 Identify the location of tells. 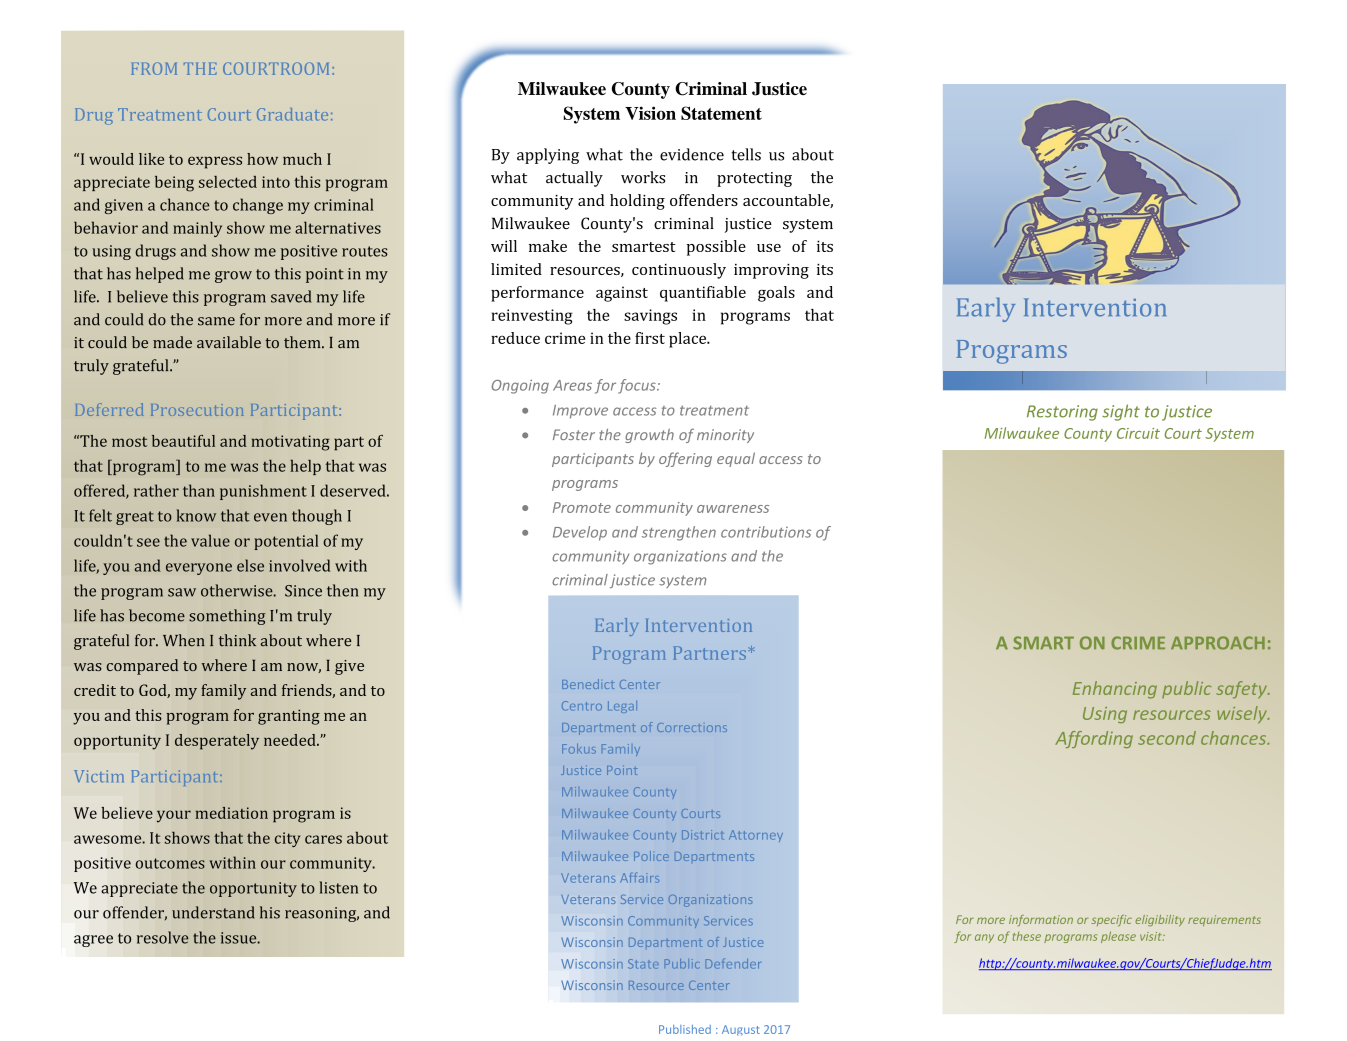
(746, 154).
